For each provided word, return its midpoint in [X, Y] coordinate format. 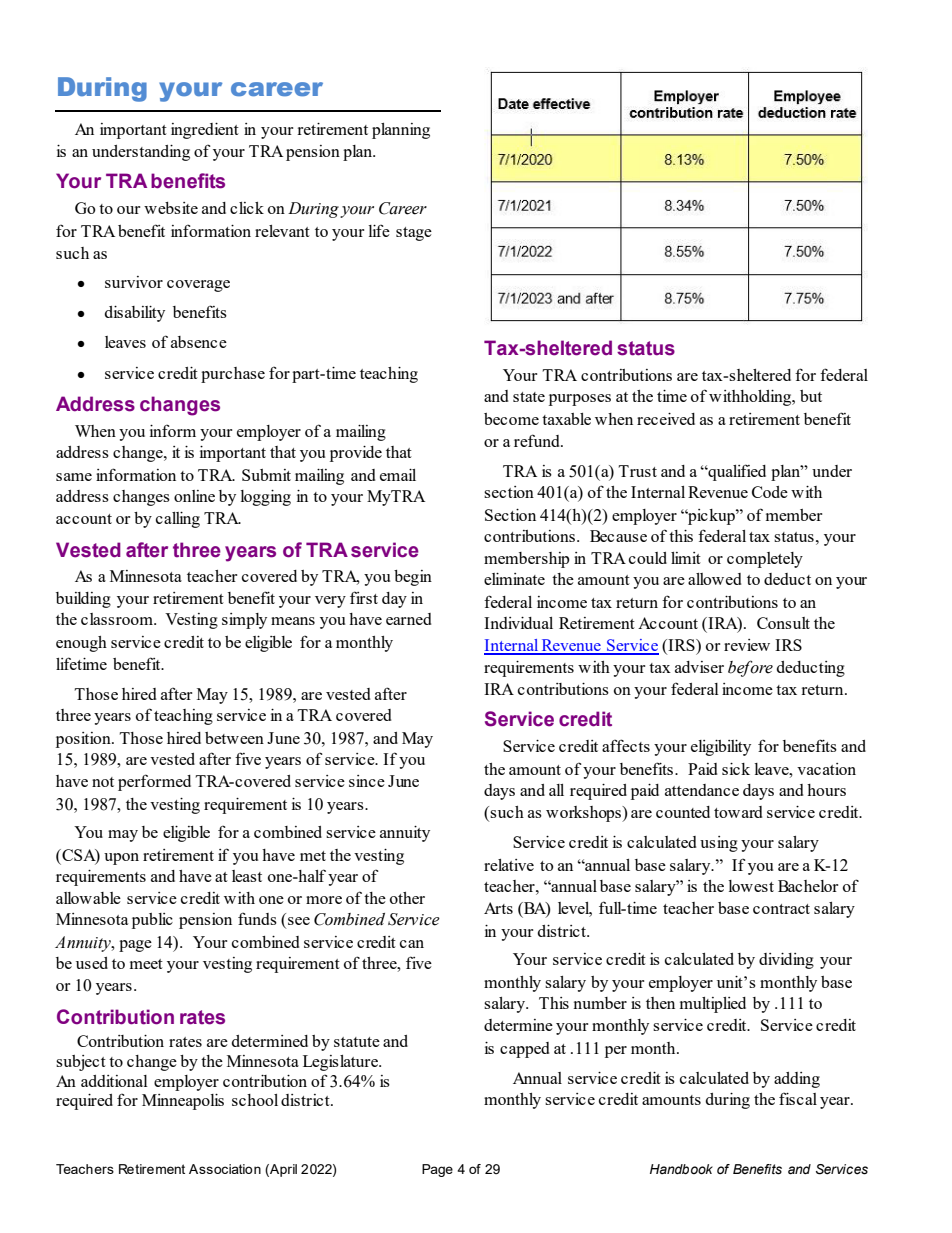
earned [409, 619]
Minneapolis [183, 1102]
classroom [118, 619]
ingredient [205, 131]
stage [414, 234]
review [747, 645]
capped [525, 1050]
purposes [580, 400]
